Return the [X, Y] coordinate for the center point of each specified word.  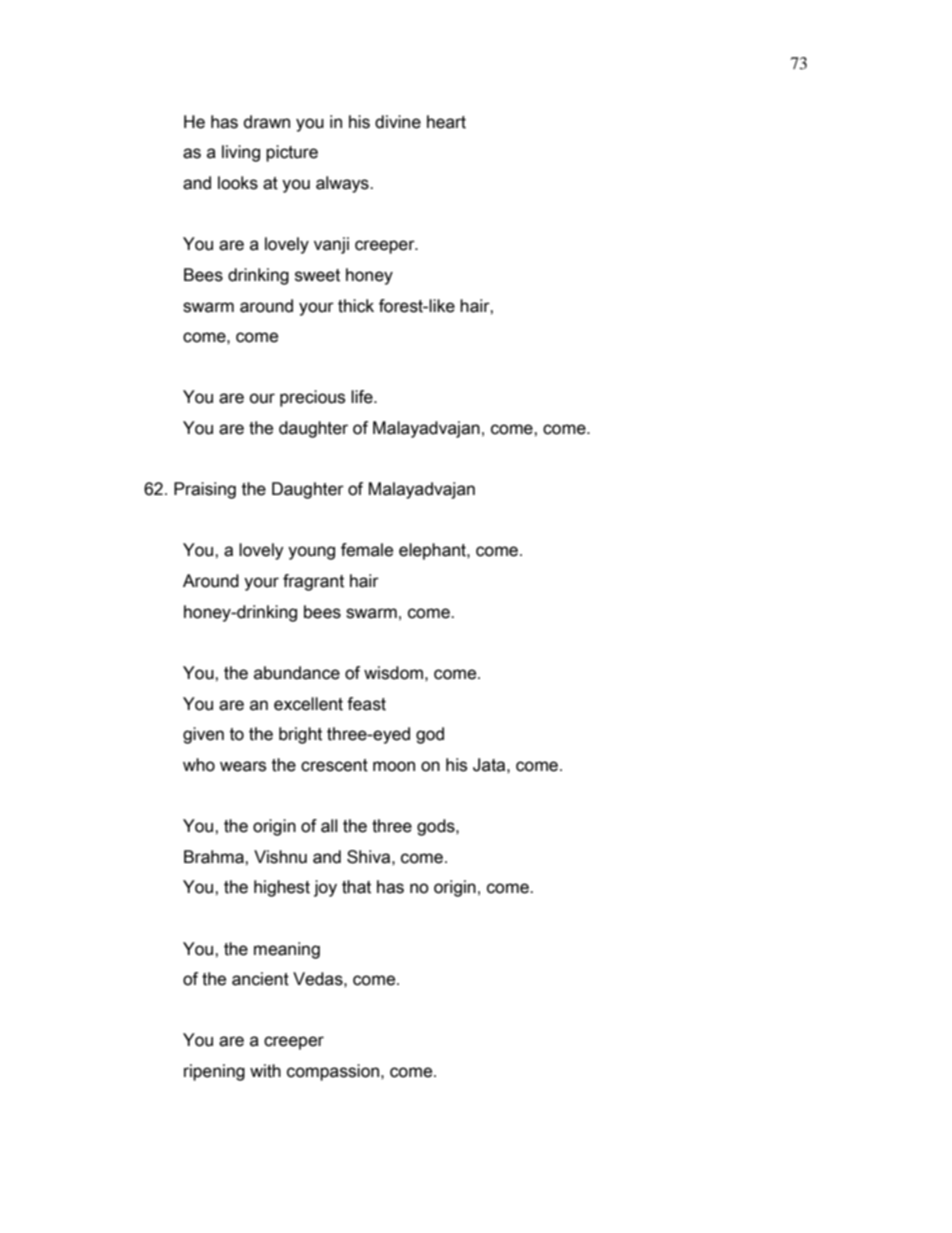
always [343, 184]
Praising [205, 490]
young [311, 553]
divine [398, 122]
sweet [317, 275]
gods [437, 827]
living [241, 153]
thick [356, 306]
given [203, 735]
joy [325, 888]
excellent [308, 704]
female [367, 550]
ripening [214, 1072]
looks [238, 183]
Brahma [215, 857]
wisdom [393, 673]
